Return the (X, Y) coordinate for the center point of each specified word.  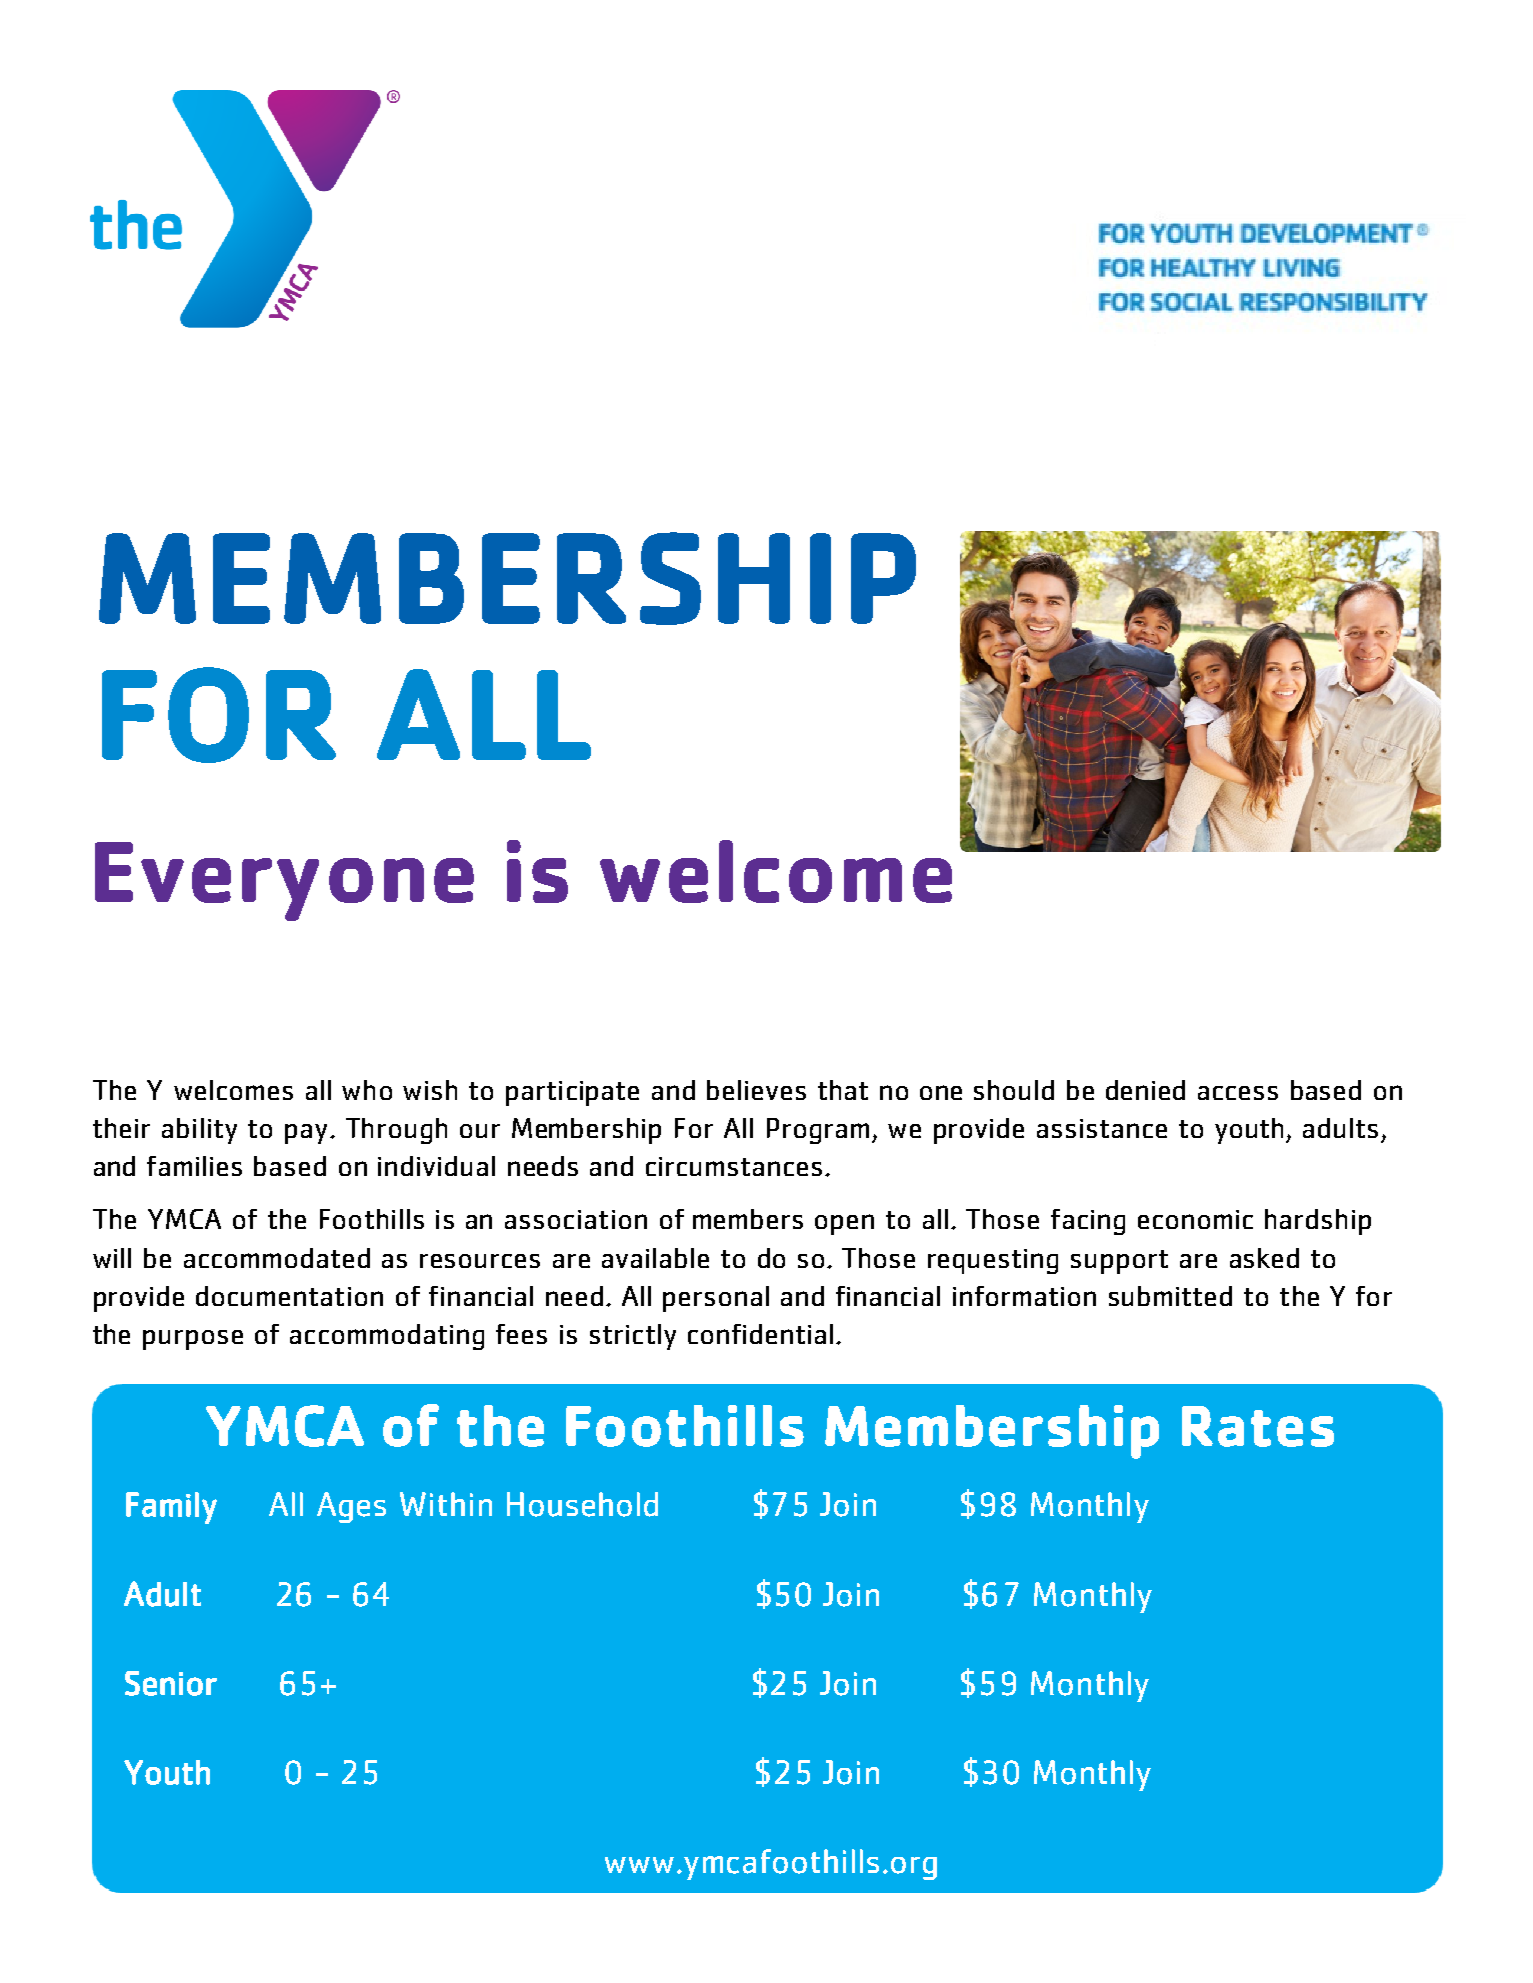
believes (756, 1090)
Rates (1258, 1426)
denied (1145, 1090)
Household (582, 1504)
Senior (171, 1683)
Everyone (284, 881)
